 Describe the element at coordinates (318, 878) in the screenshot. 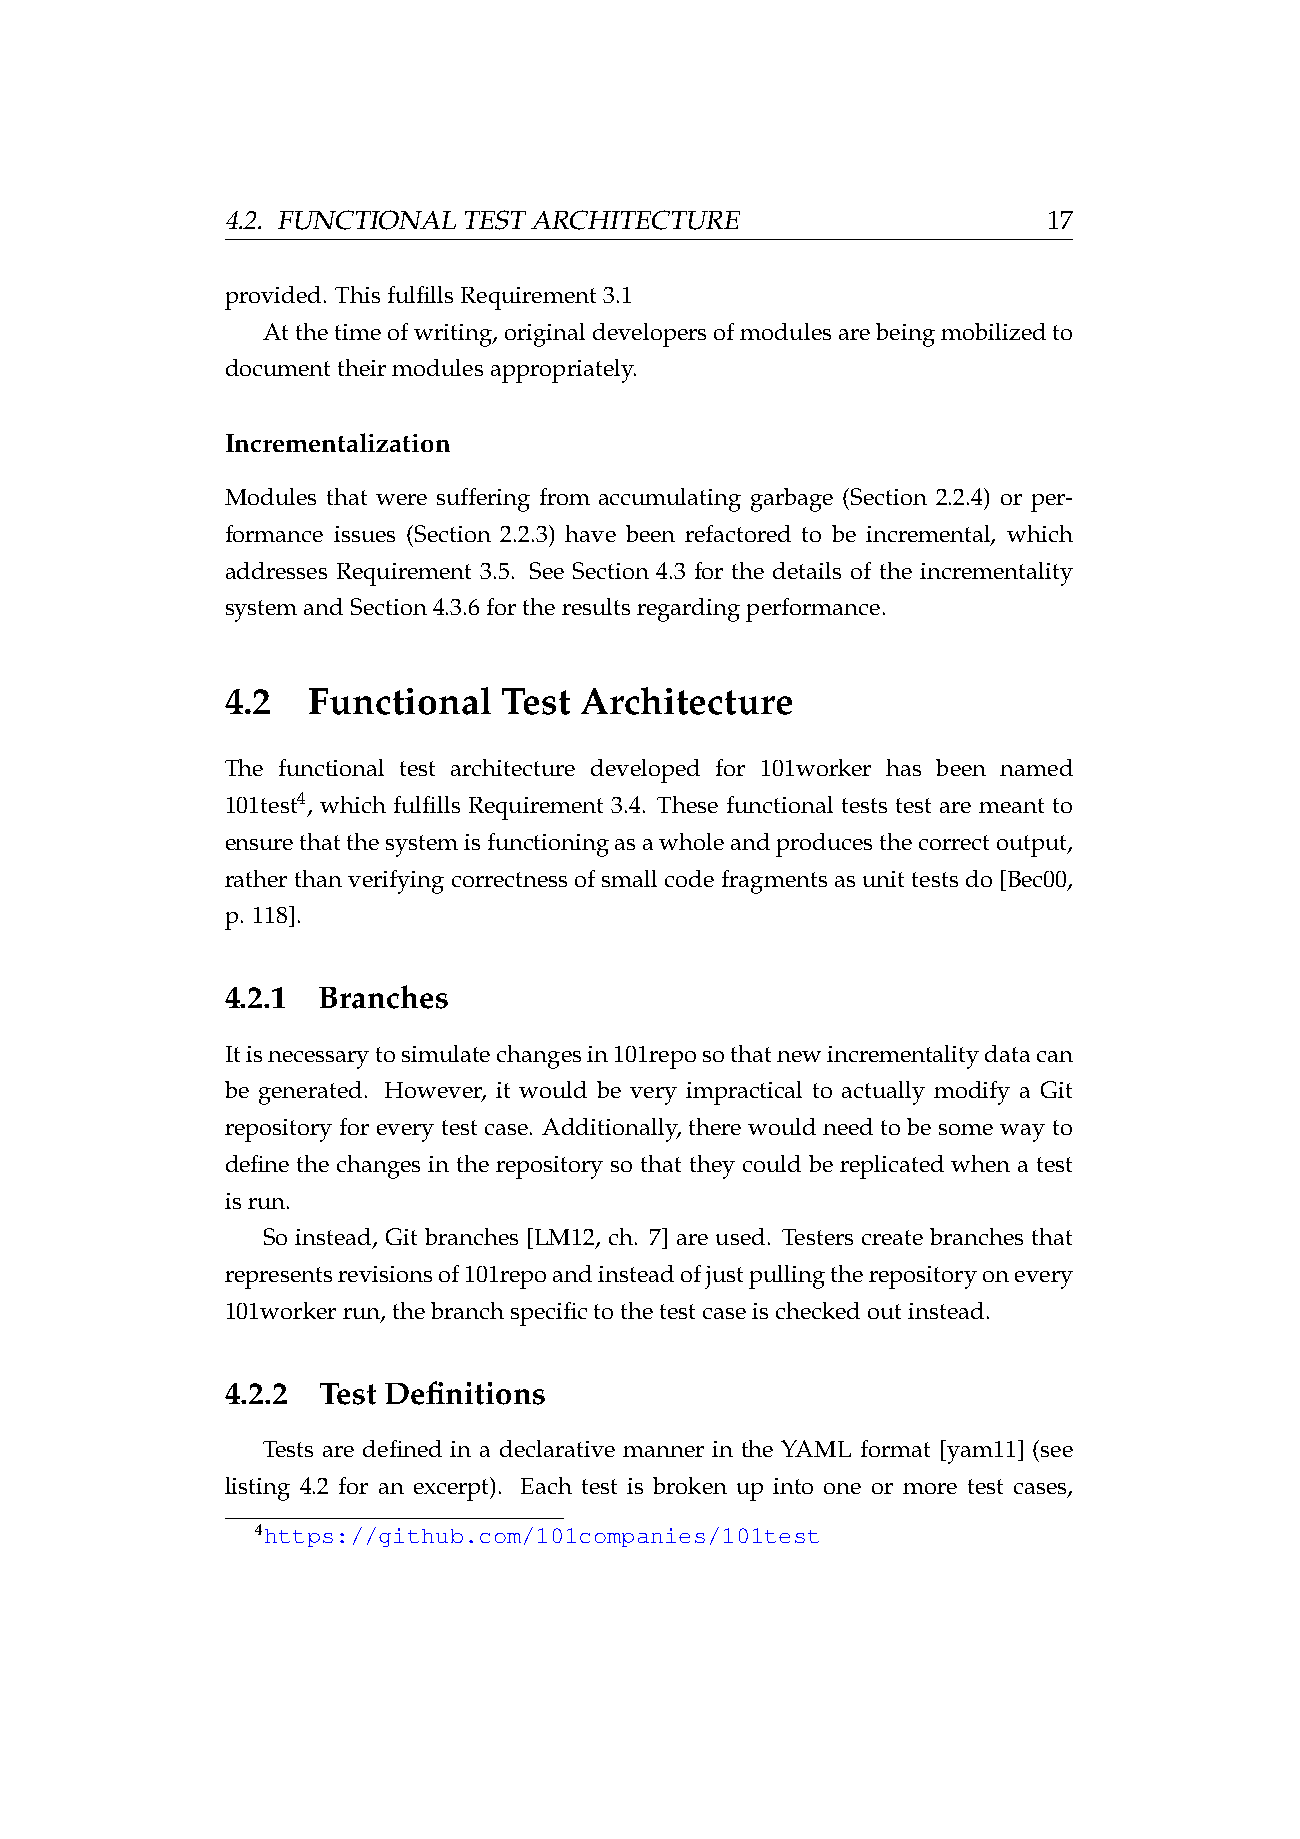

I see `than` at that location.
